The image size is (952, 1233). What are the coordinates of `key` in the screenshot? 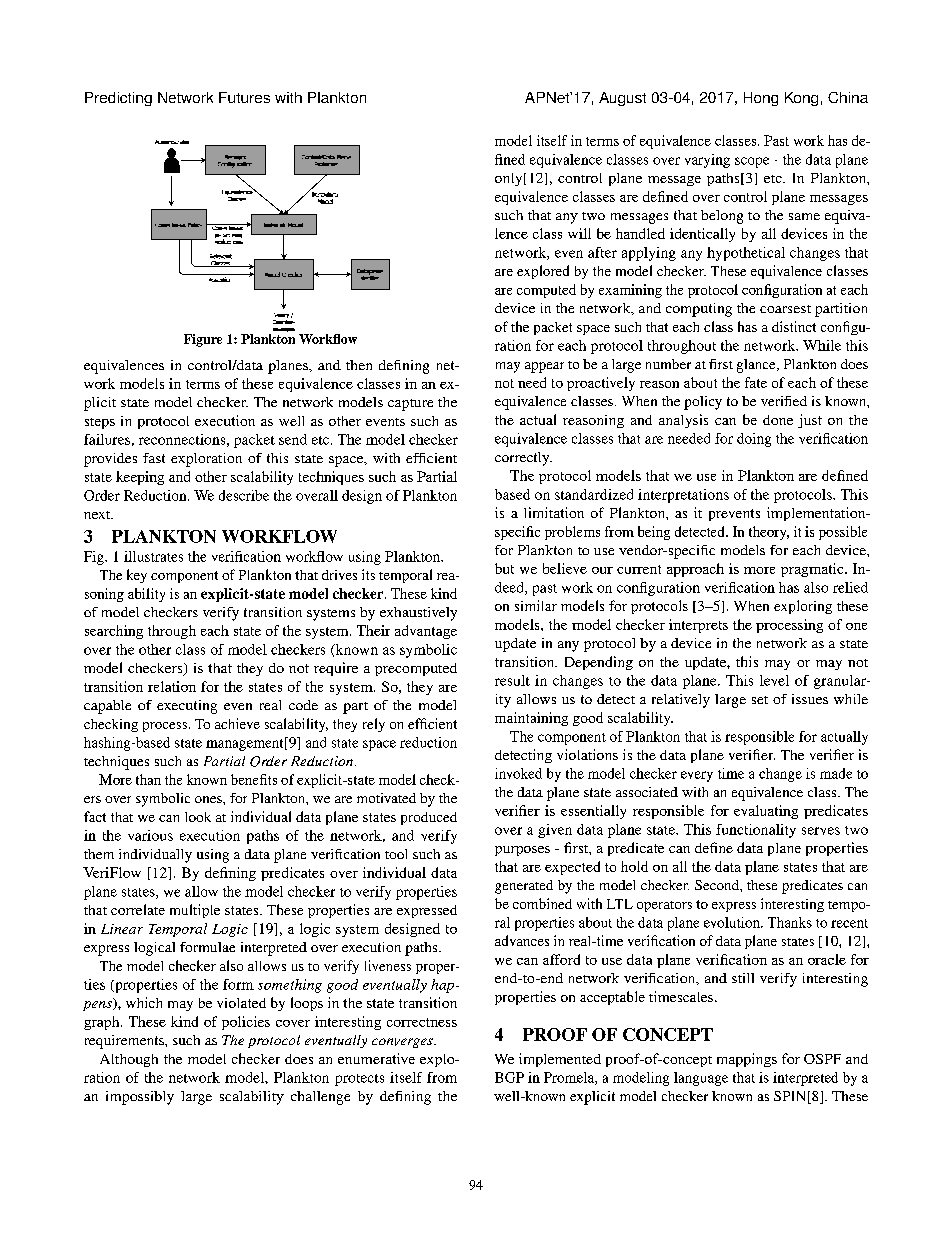 It's located at (137, 576).
